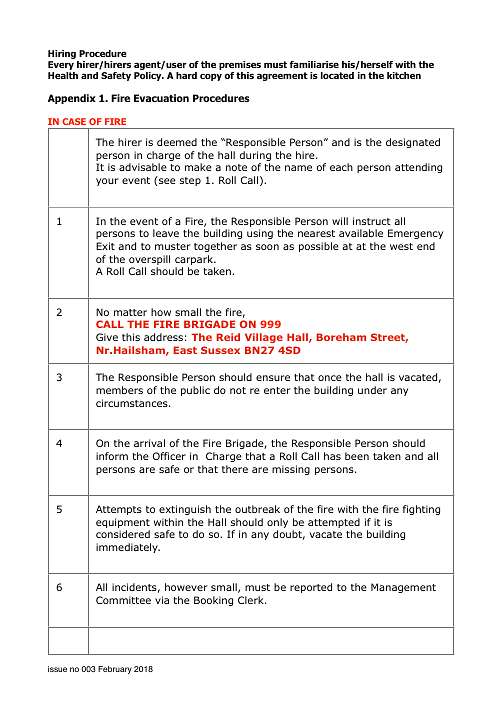 This screenshot has height=710, width=502. Describe the element at coordinates (404, 75) in the screenshot. I see `kitchen` at that location.
